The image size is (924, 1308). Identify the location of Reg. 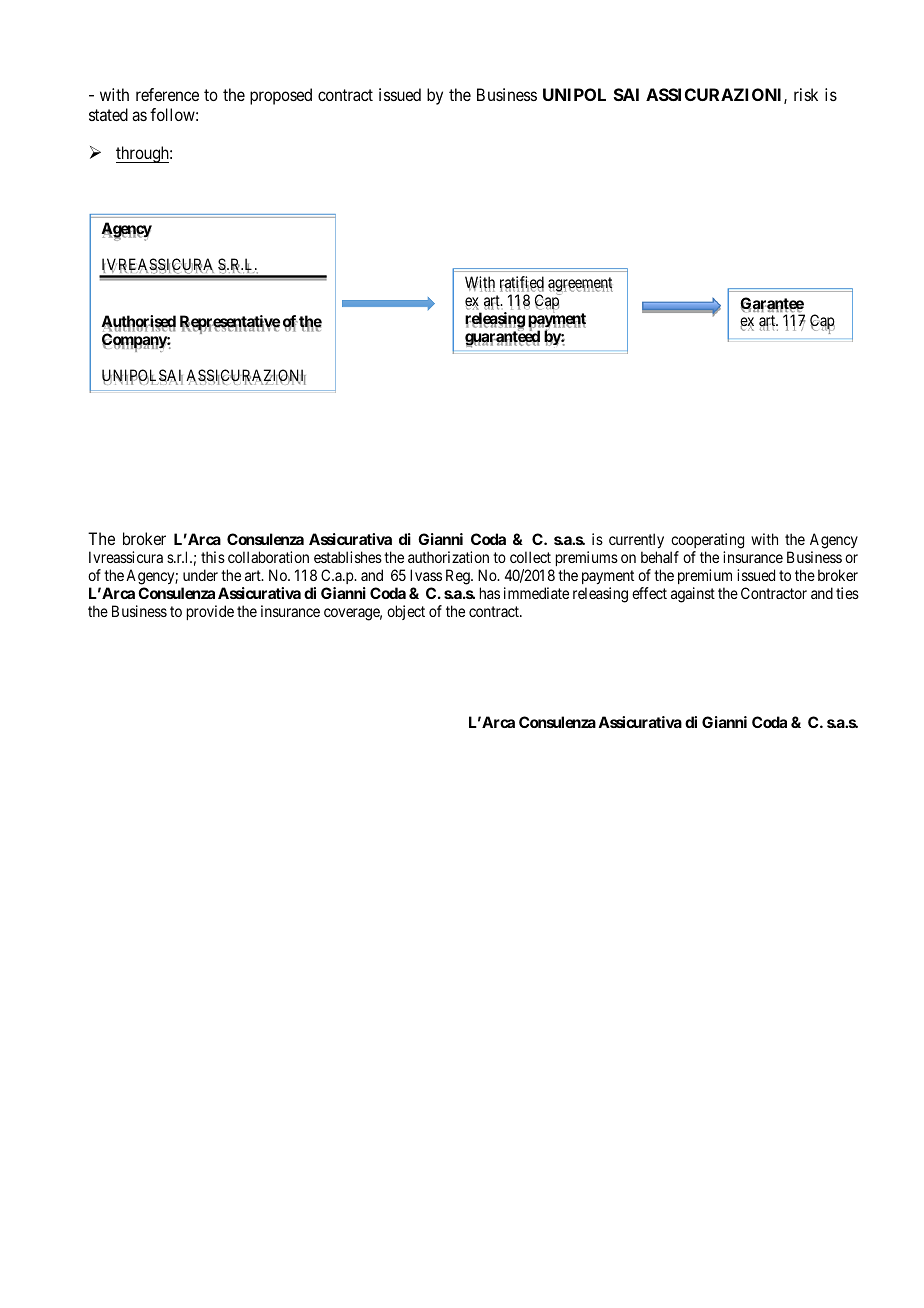
(459, 577).
